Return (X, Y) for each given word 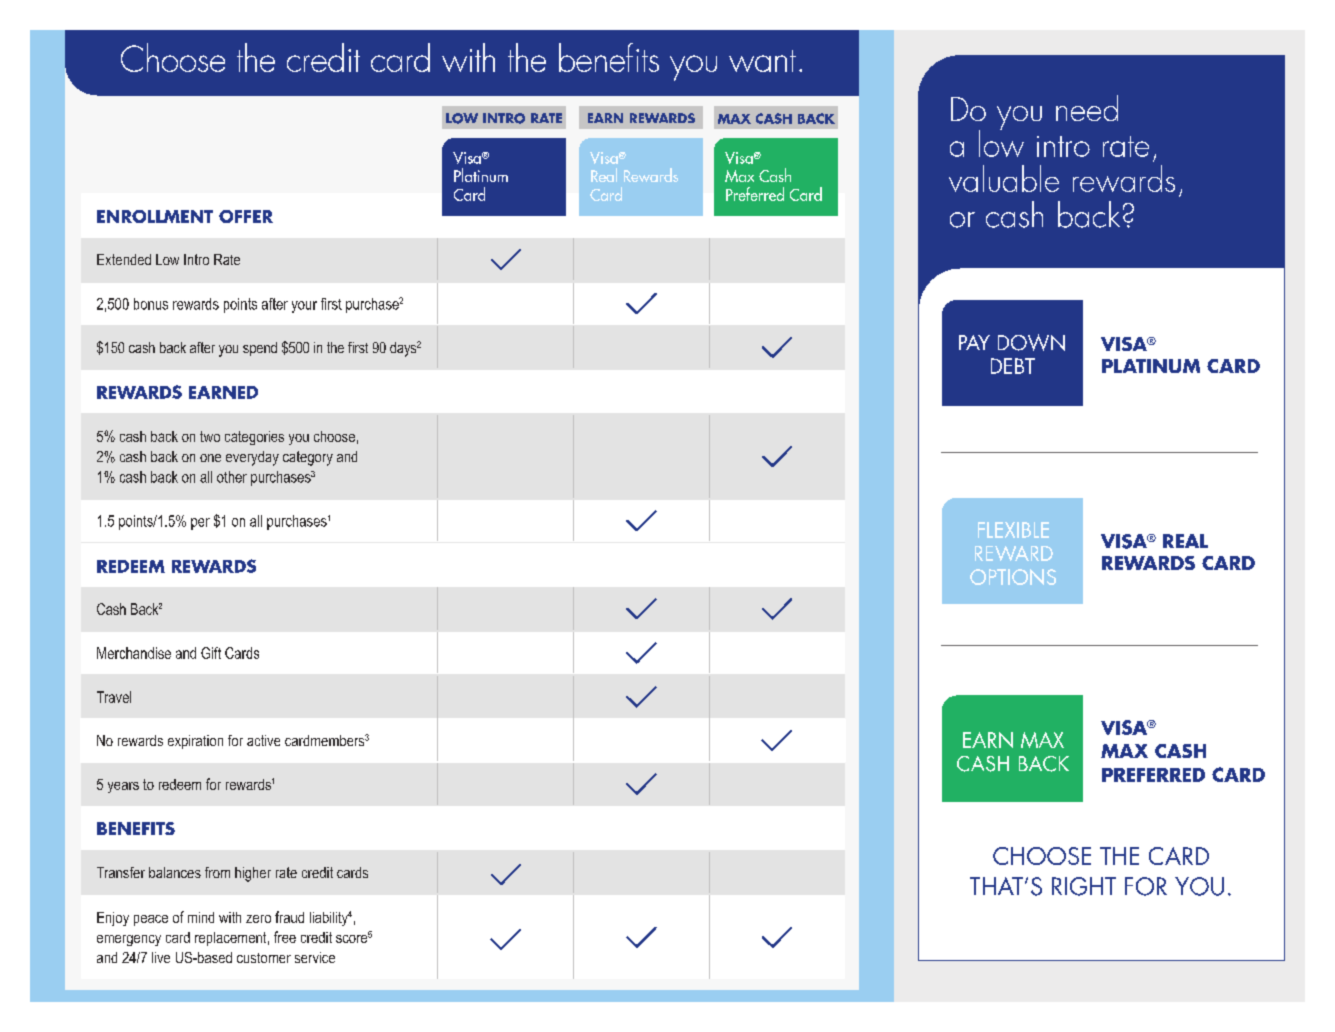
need (1087, 108)
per (200, 524)
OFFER (246, 216)
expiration (195, 742)
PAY (974, 342)
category (308, 458)
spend (260, 349)
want (762, 61)
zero (258, 919)
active (263, 740)
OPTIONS (1013, 577)
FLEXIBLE (1013, 530)
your (304, 307)
